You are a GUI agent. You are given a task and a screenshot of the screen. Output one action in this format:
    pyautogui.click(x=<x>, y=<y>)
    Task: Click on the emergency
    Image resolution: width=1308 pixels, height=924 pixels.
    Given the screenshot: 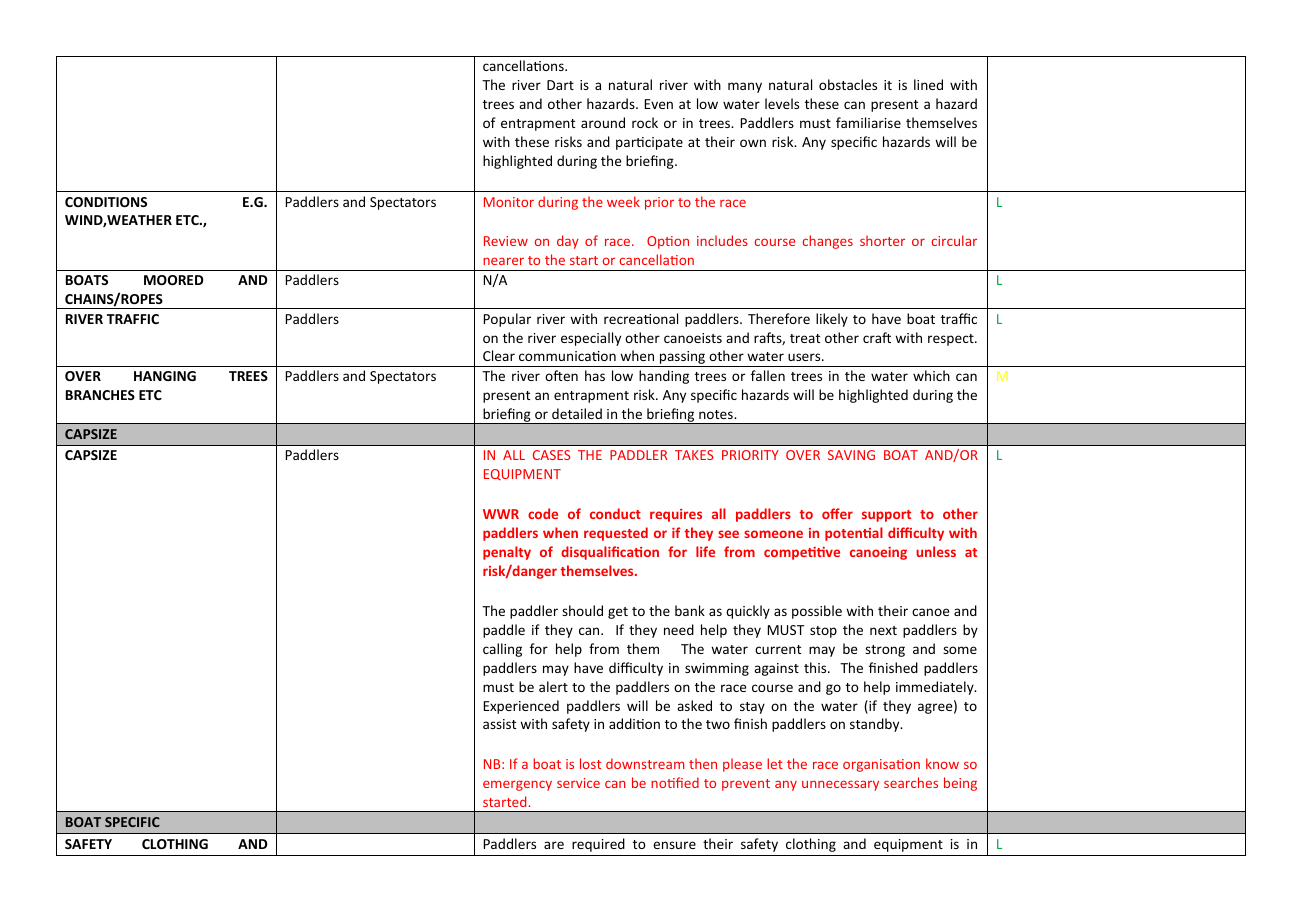 What is the action you would take?
    pyautogui.click(x=517, y=785)
